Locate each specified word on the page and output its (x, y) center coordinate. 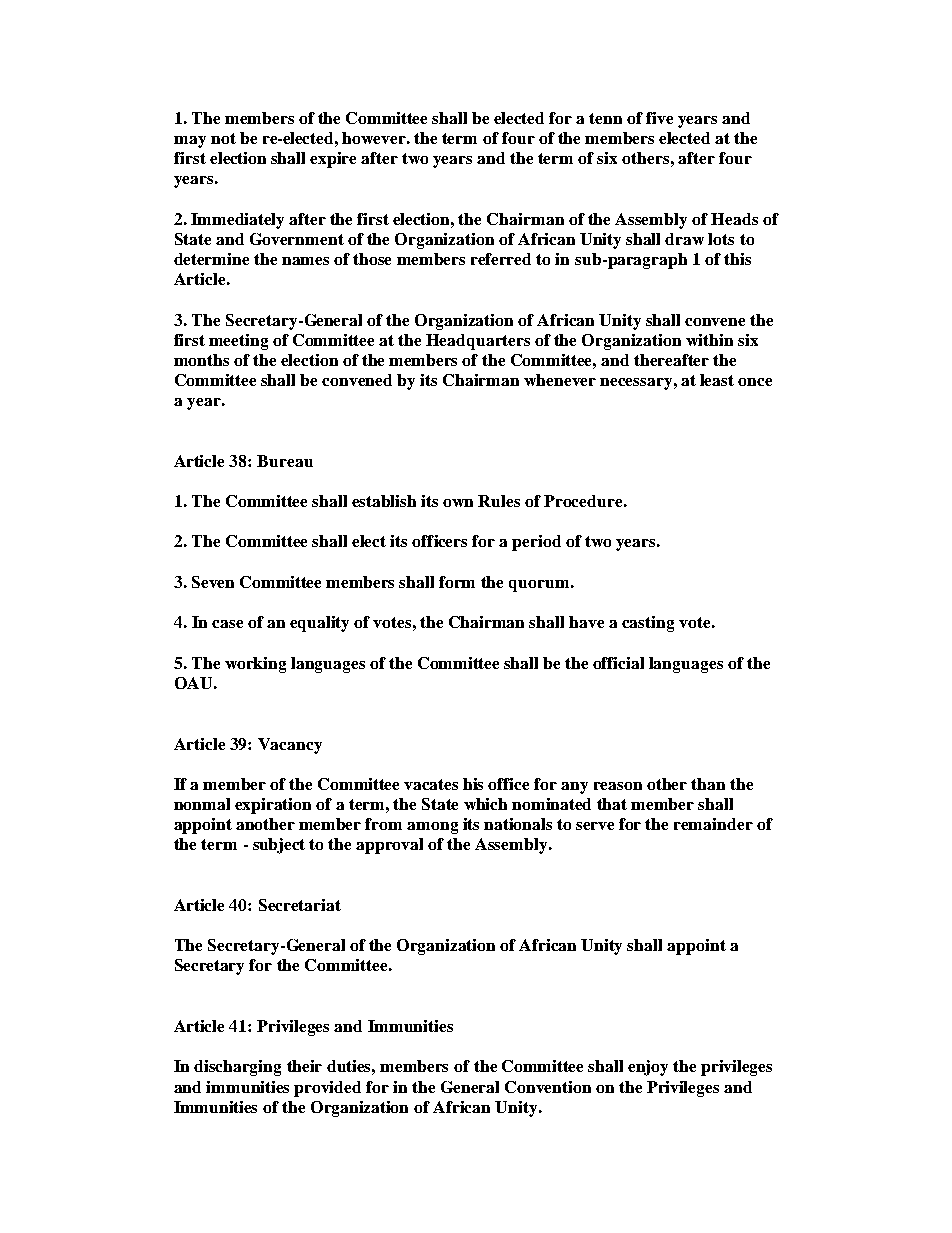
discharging (237, 1068)
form (457, 582)
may (190, 142)
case (227, 624)
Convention (548, 1087)
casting (648, 624)
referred (501, 259)
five (659, 118)
